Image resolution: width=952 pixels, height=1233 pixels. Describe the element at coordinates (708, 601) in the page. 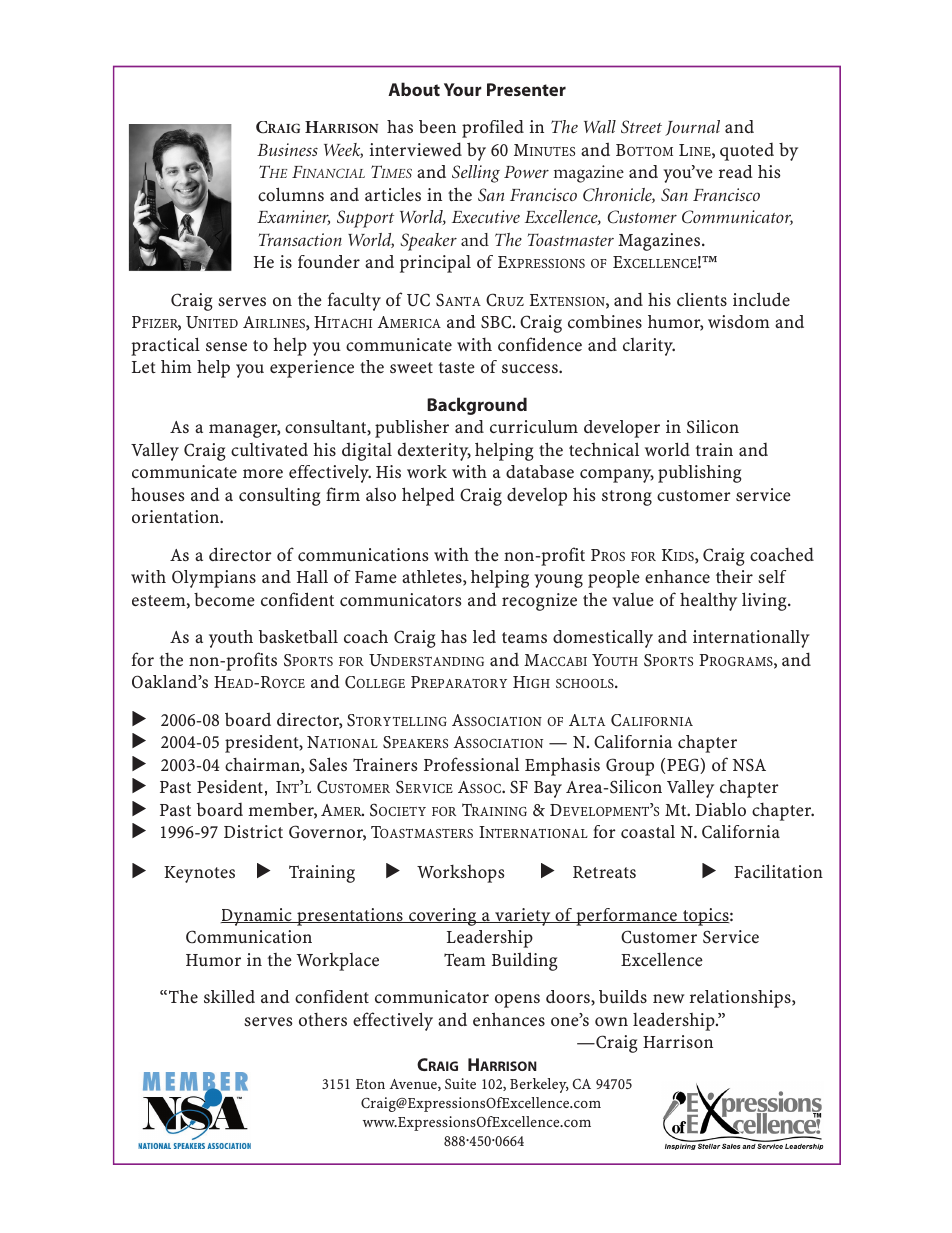

I see `healthy` at that location.
